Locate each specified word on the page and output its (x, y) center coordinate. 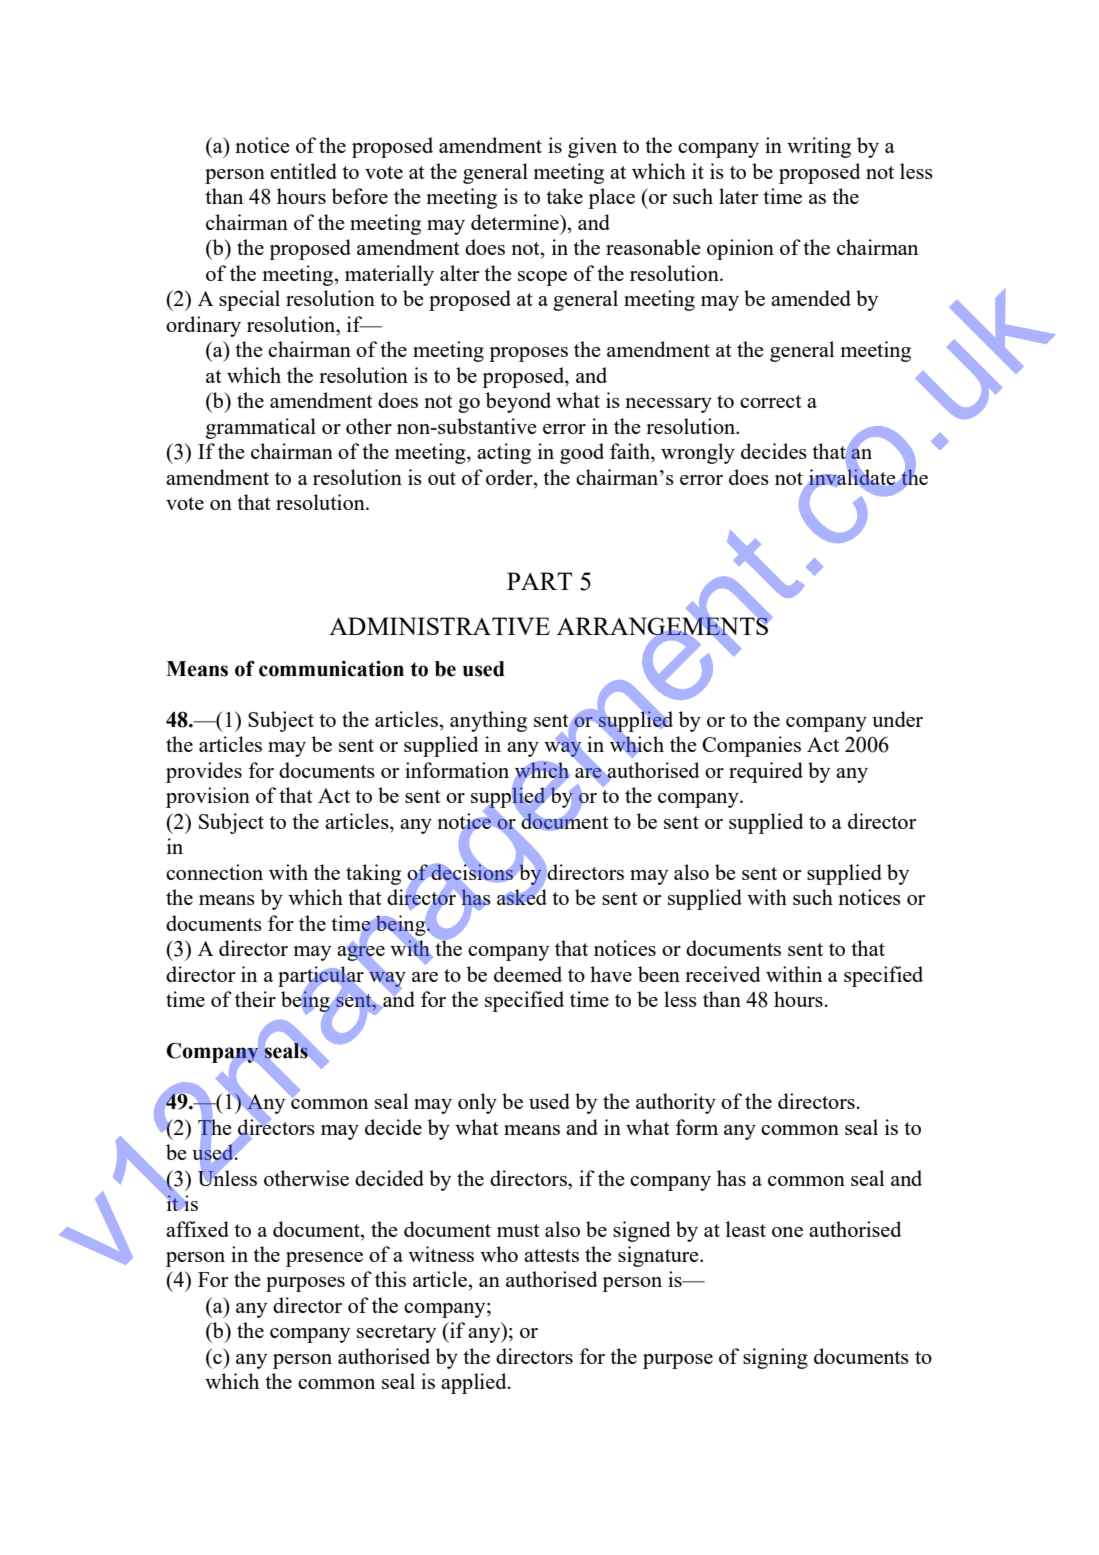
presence (324, 1259)
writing (819, 147)
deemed (528, 974)
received (723, 974)
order (510, 477)
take (564, 196)
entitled (303, 171)
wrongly (698, 453)
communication (331, 669)
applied (475, 1383)
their (255, 999)
